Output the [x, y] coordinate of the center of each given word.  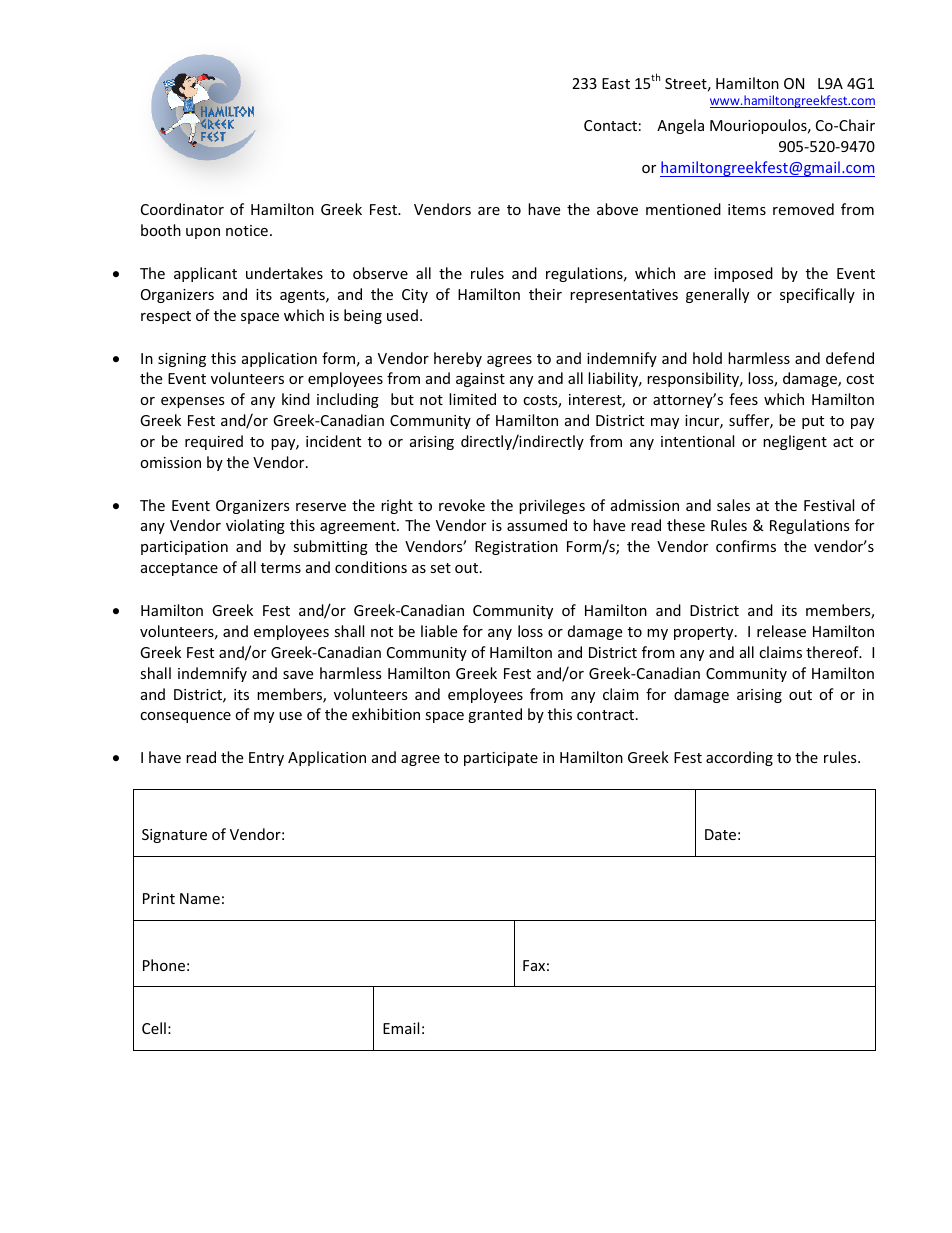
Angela [680, 126]
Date [720, 834]
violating [255, 526]
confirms [746, 546]
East [616, 83]
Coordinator [182, 209]
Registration [516, 548]
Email [401, 1028]
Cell [154, 1028]
